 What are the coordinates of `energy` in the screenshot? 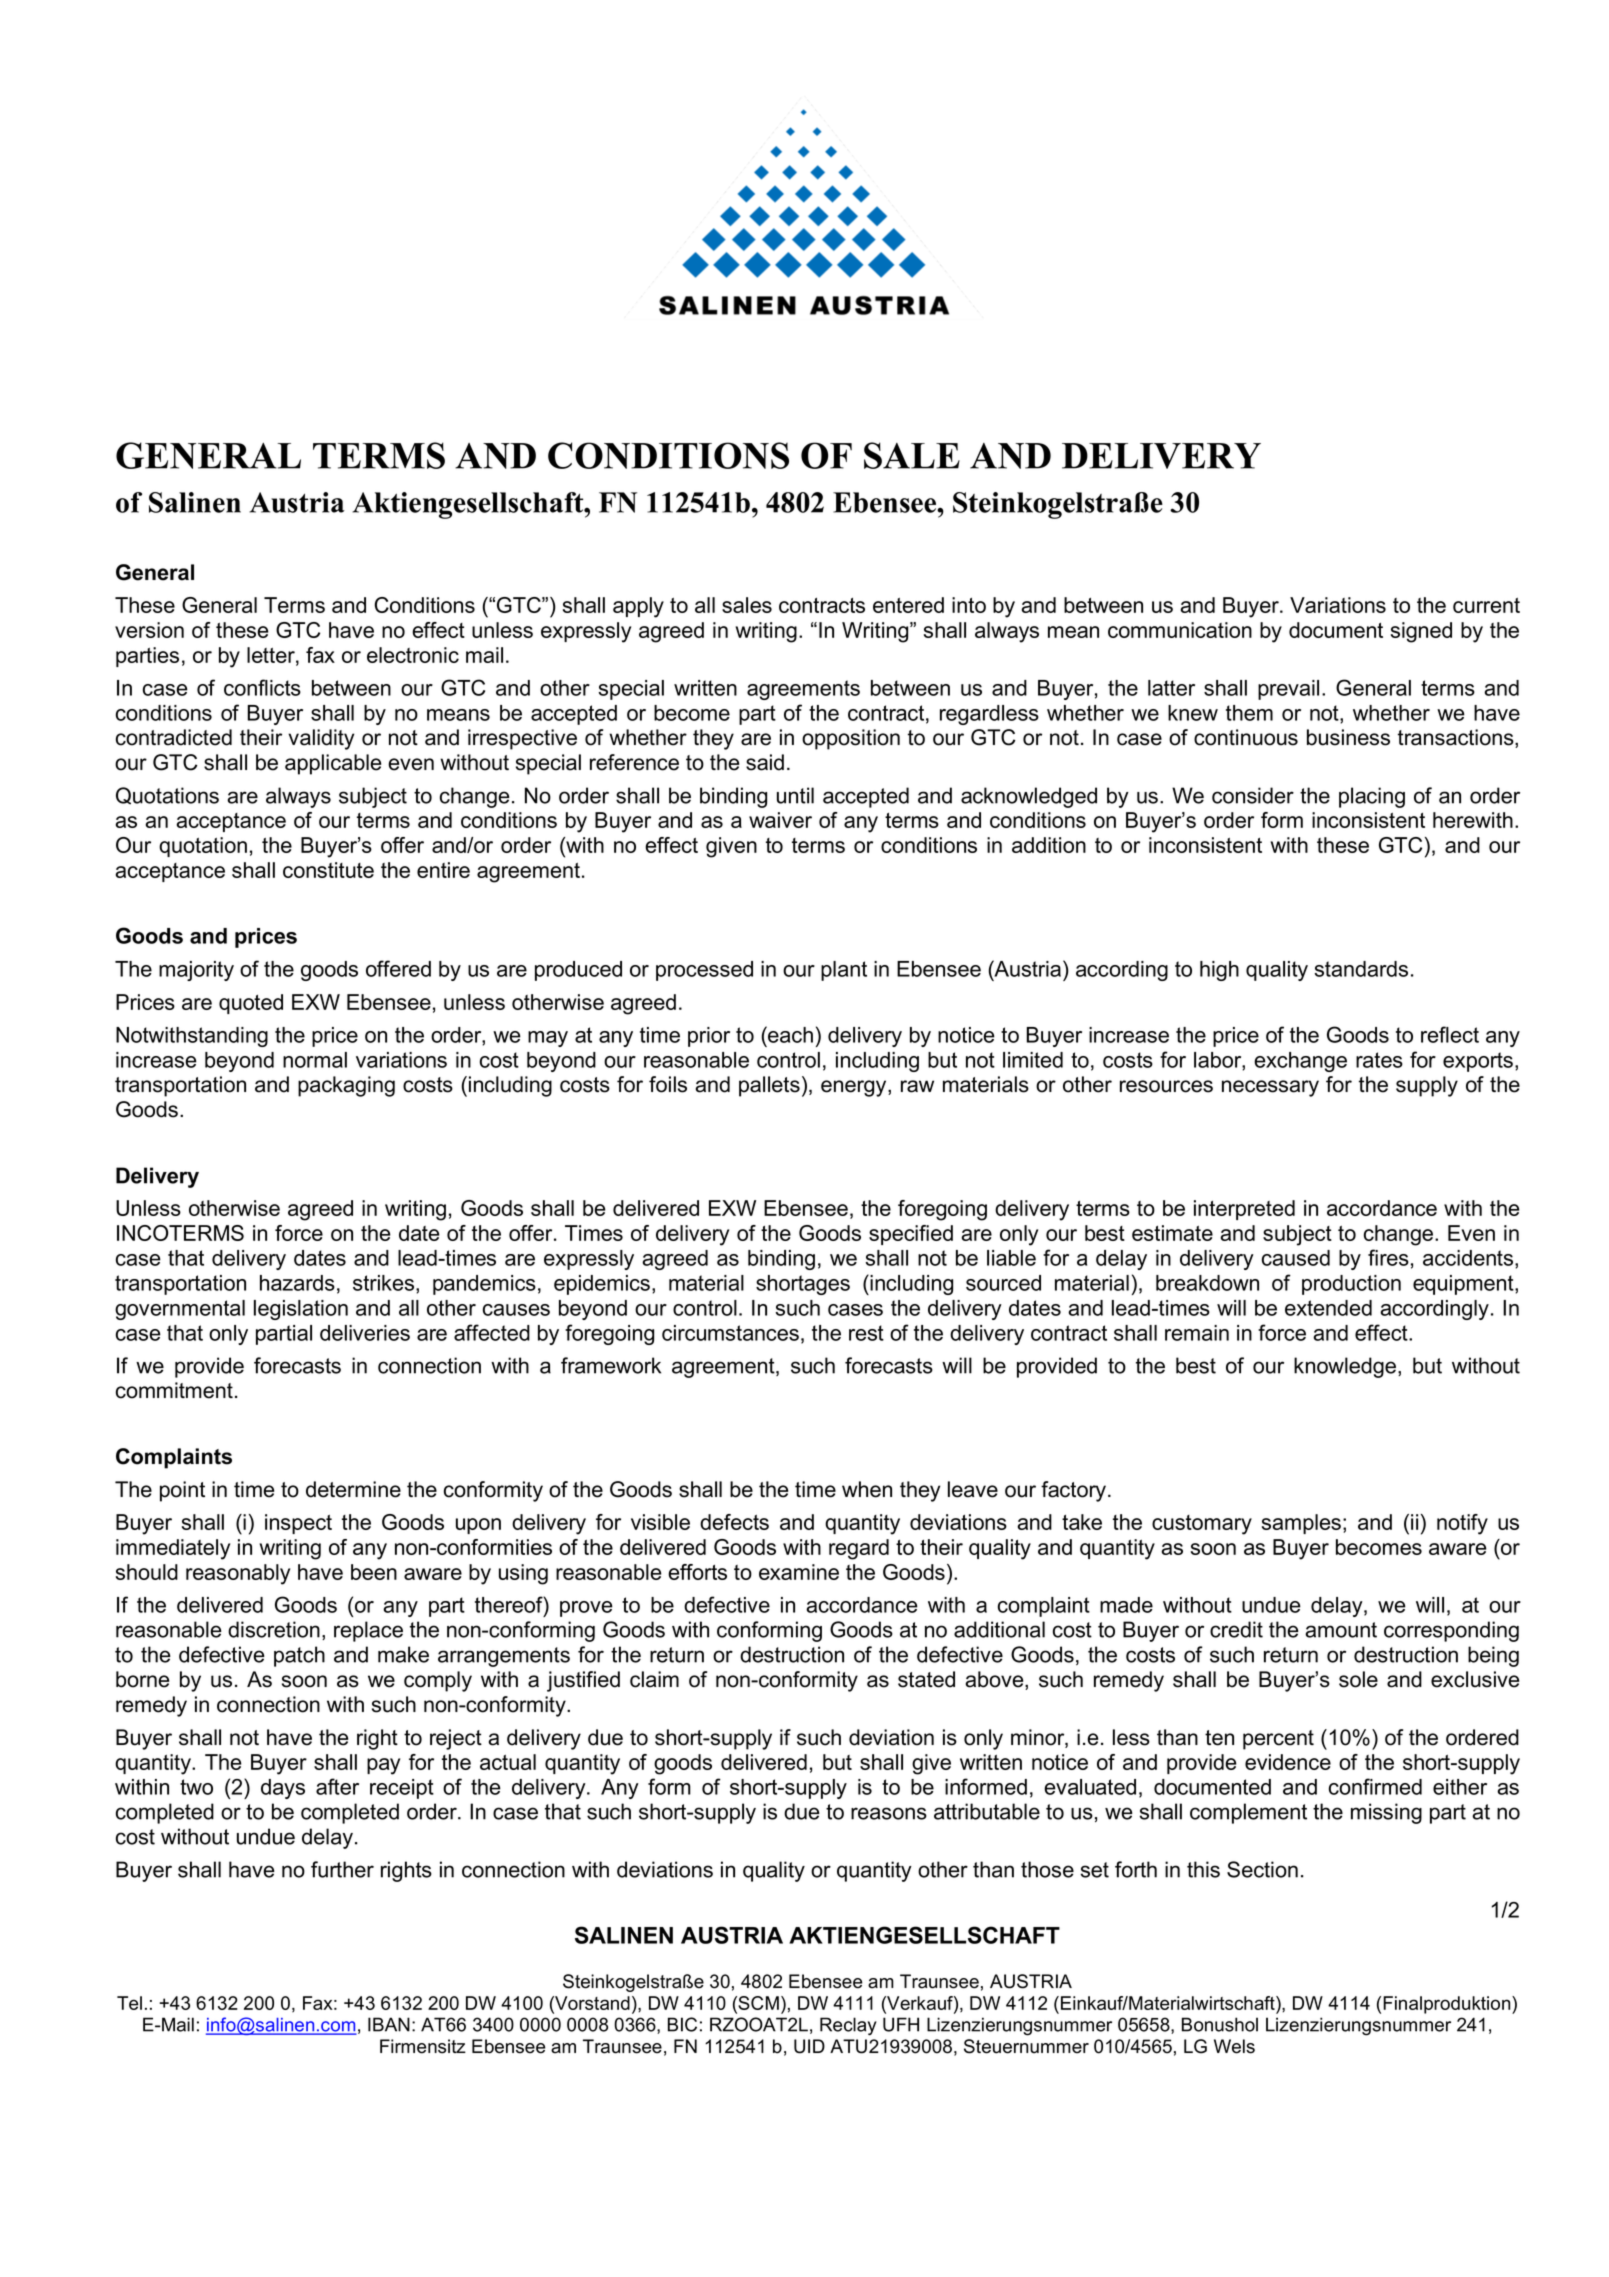 It's located at (855, 1088).
